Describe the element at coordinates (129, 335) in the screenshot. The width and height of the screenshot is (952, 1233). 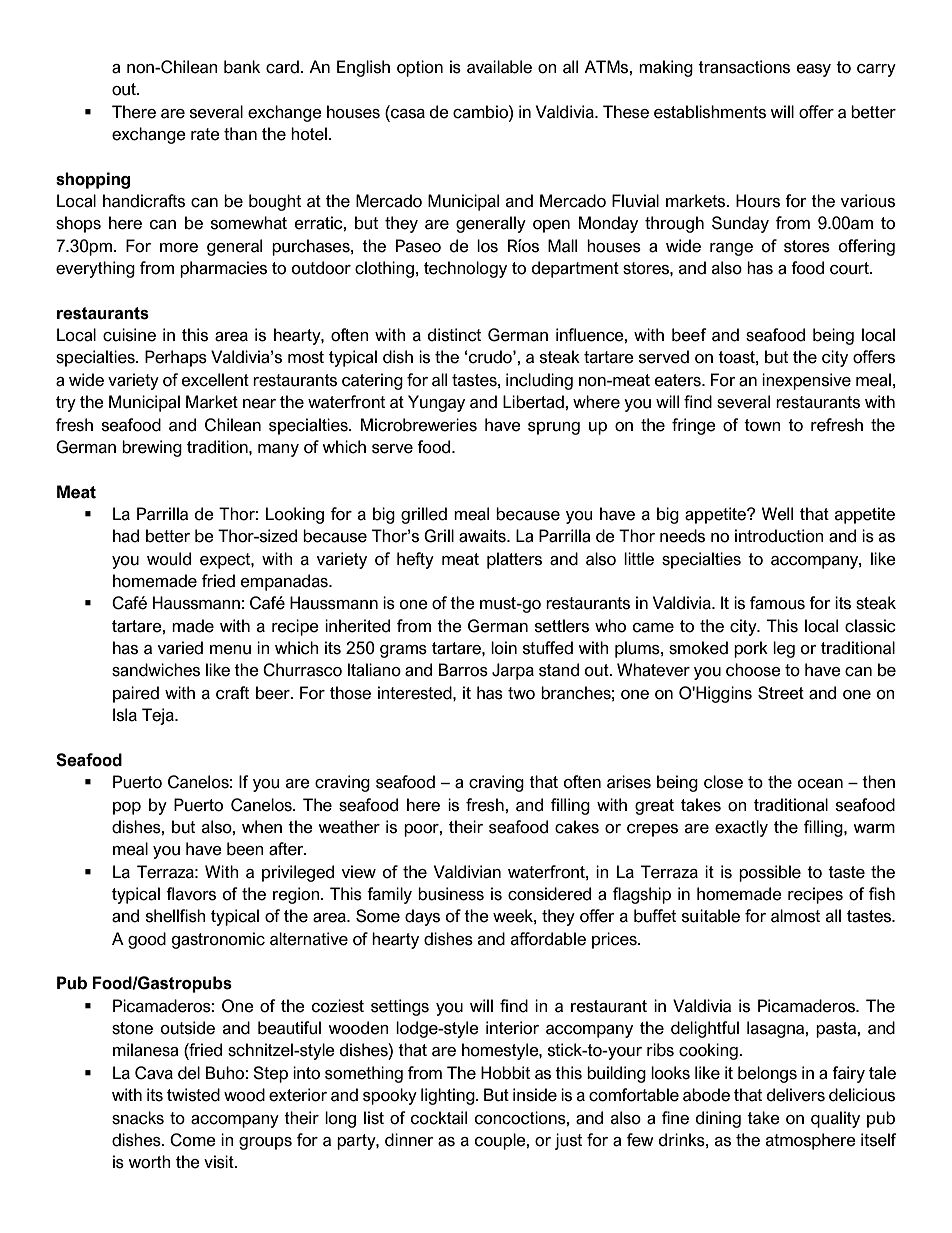
I see `cuisine` at that location.
